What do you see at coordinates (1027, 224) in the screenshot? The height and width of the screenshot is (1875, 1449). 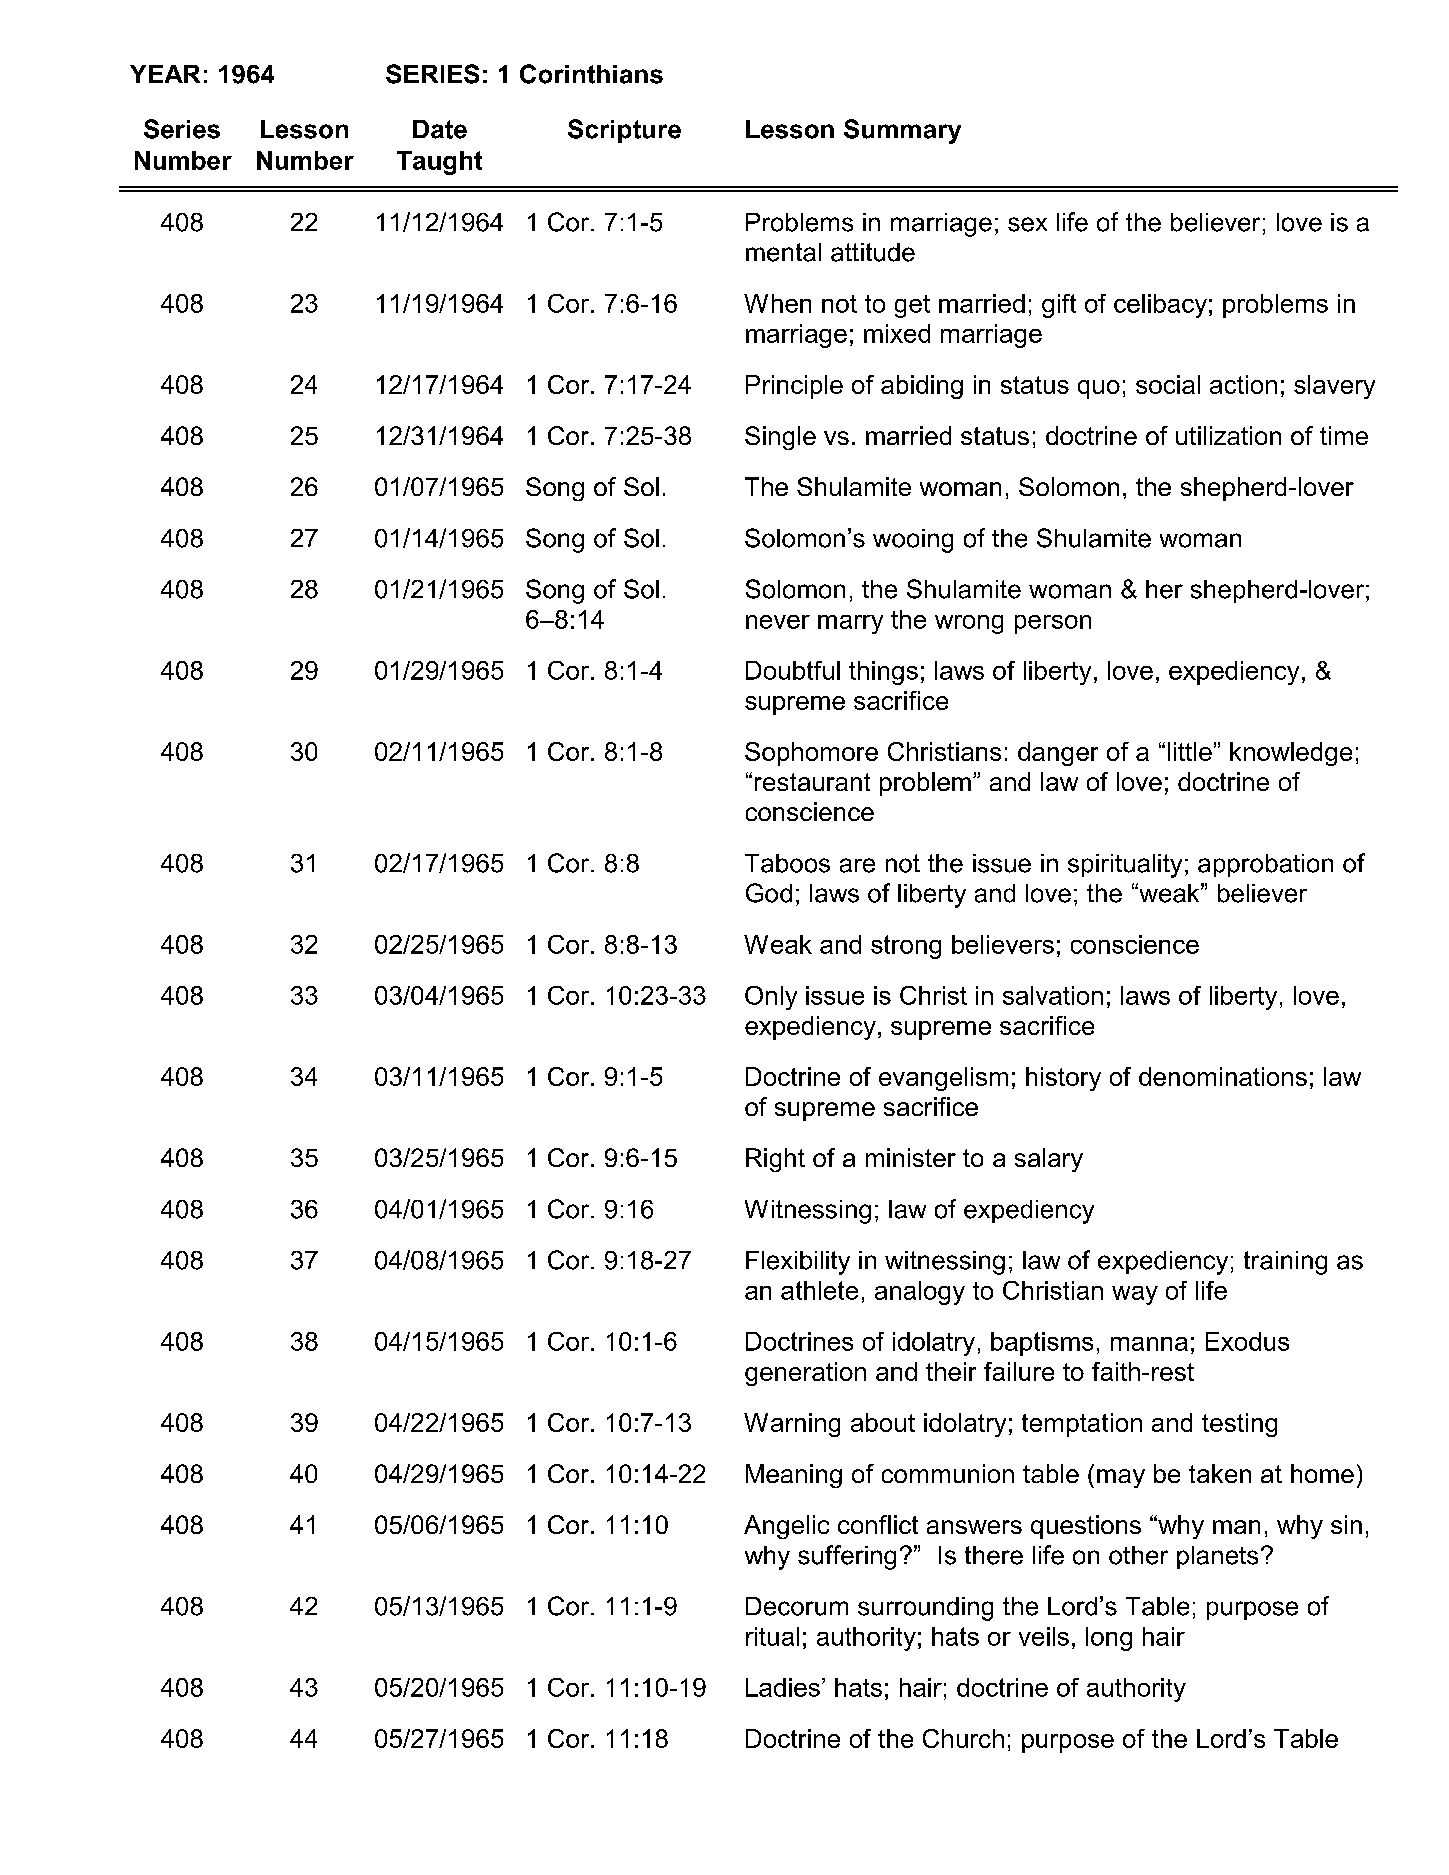 I see `sex` at bounding box center [1027, 224].
